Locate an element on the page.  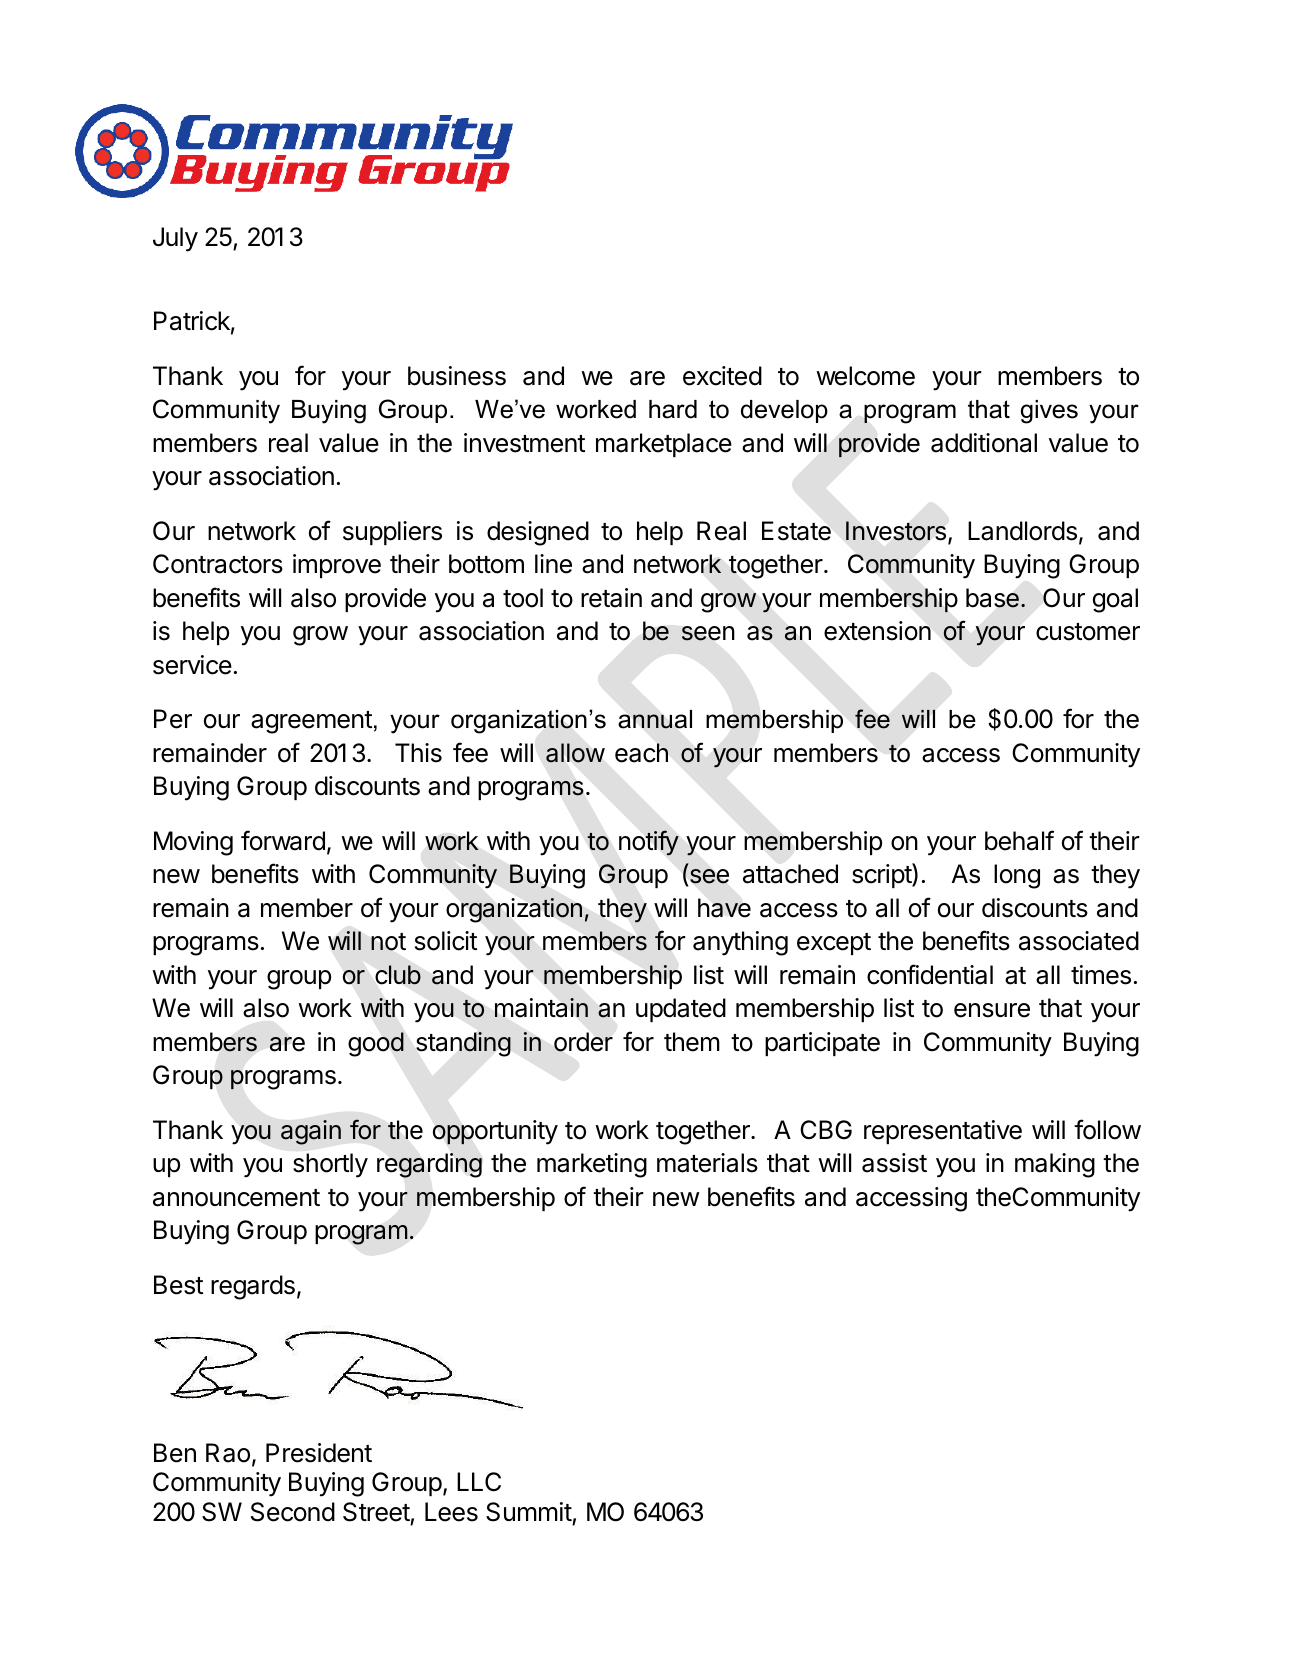
making is located at coordinates (1055, 1165).
